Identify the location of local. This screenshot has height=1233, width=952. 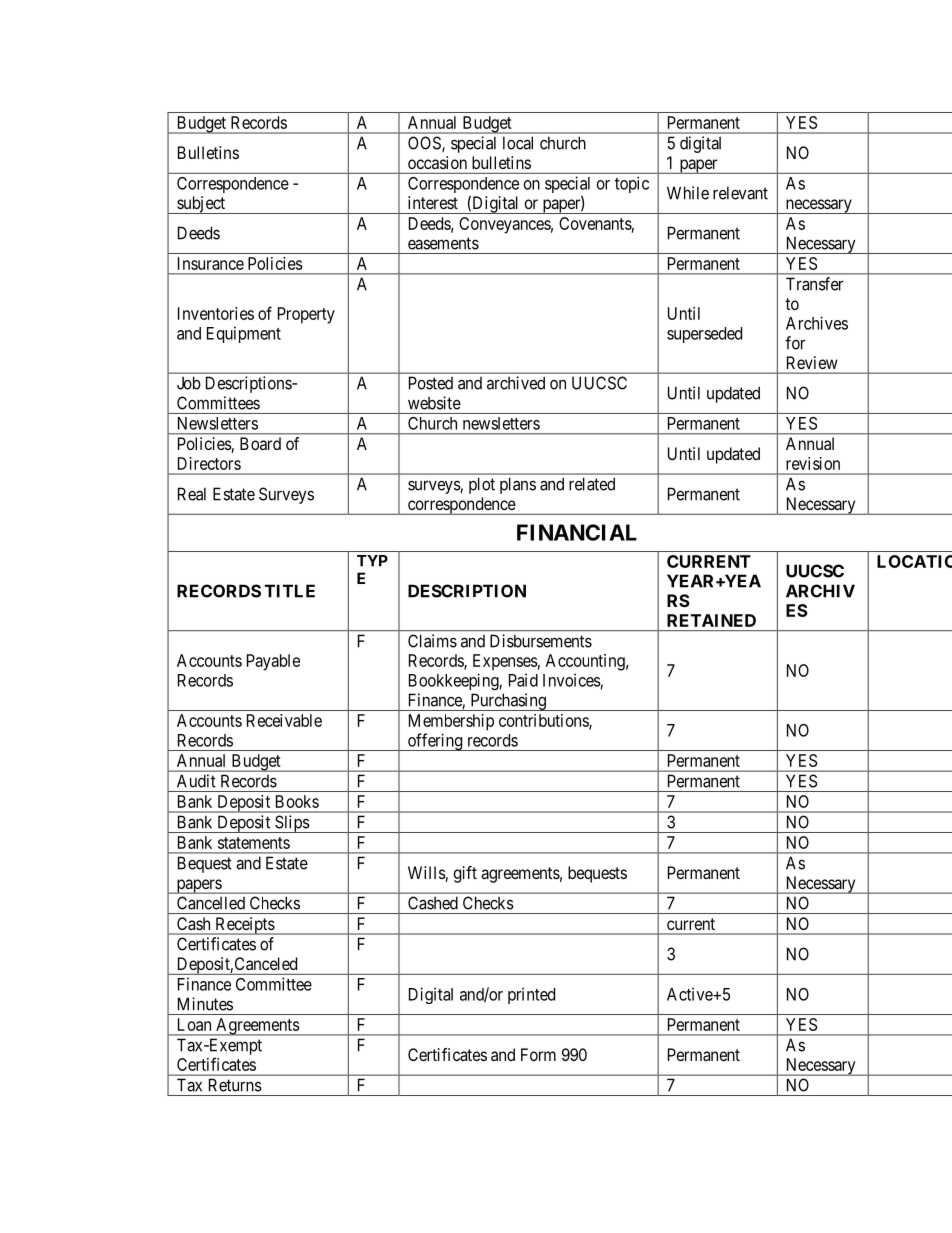
(518, 143).
